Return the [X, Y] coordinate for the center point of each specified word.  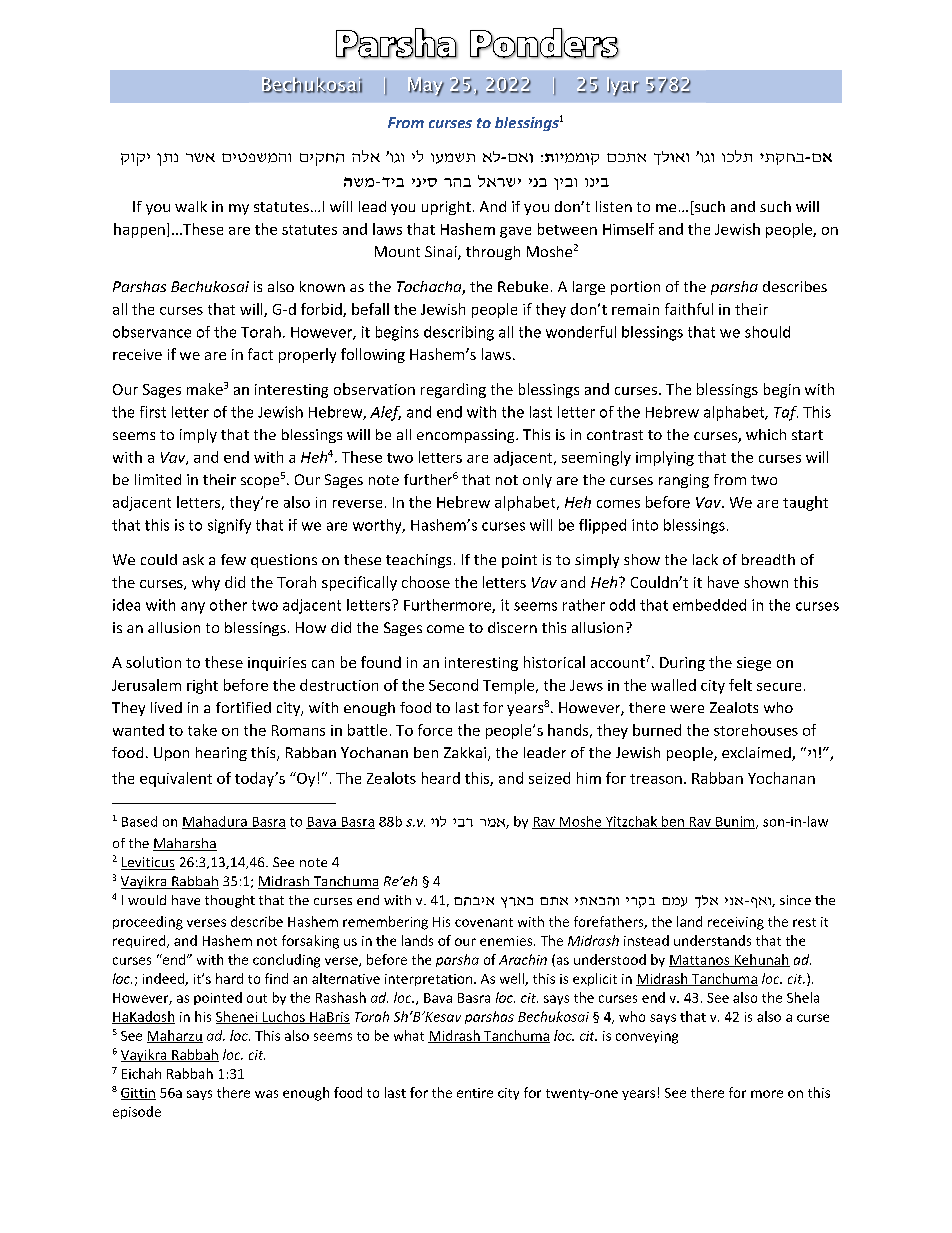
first [153, 412]
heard [441, 778]
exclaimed [757, 754]
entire [475, 1093]
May [426, 86]
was [266, 1094]
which [766, 434]
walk [191, 206]
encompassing [467, 436]
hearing [221, 754]
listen [614, 206]
